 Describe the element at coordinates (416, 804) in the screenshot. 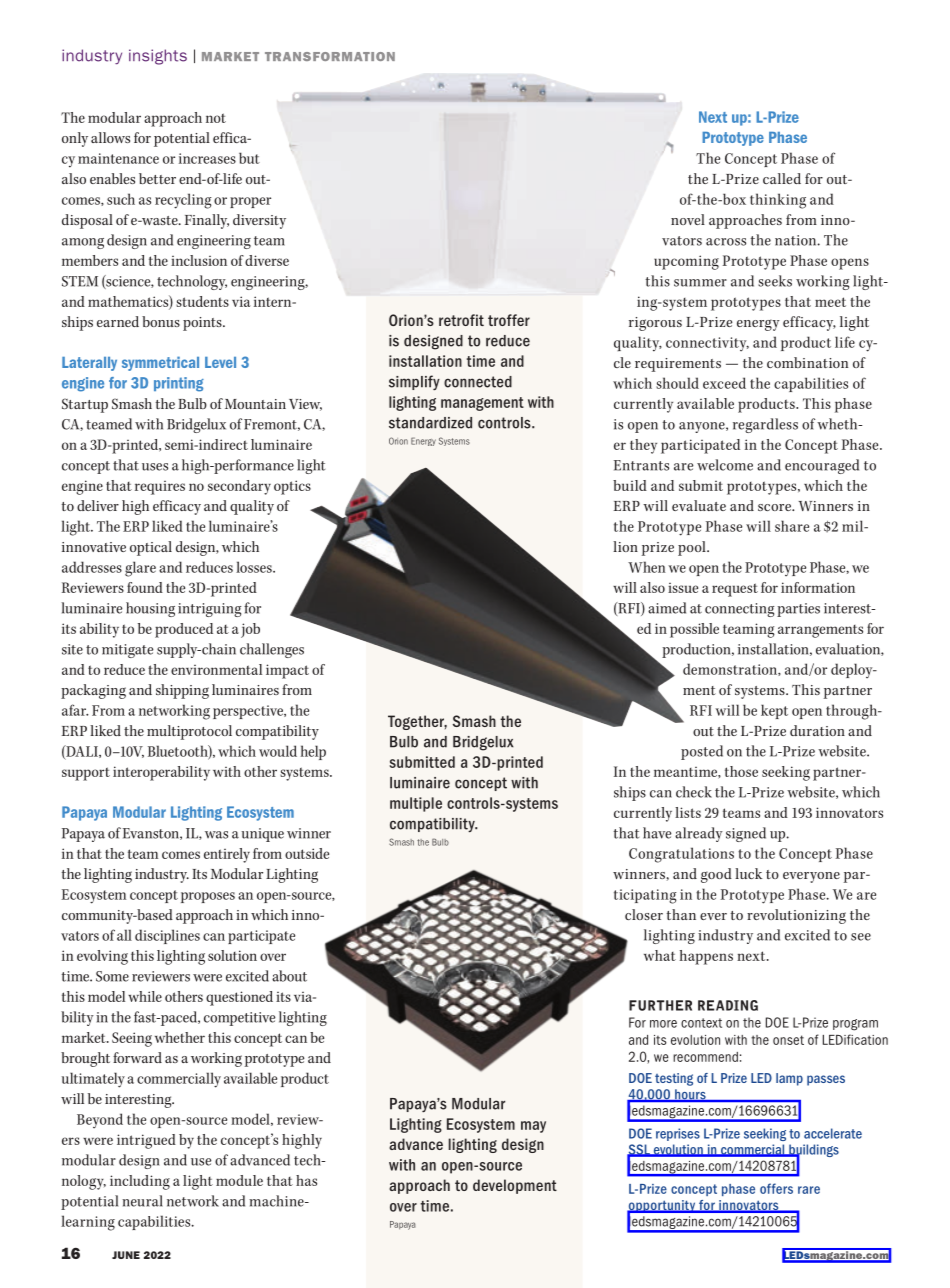

I see `multiple` at that location.
